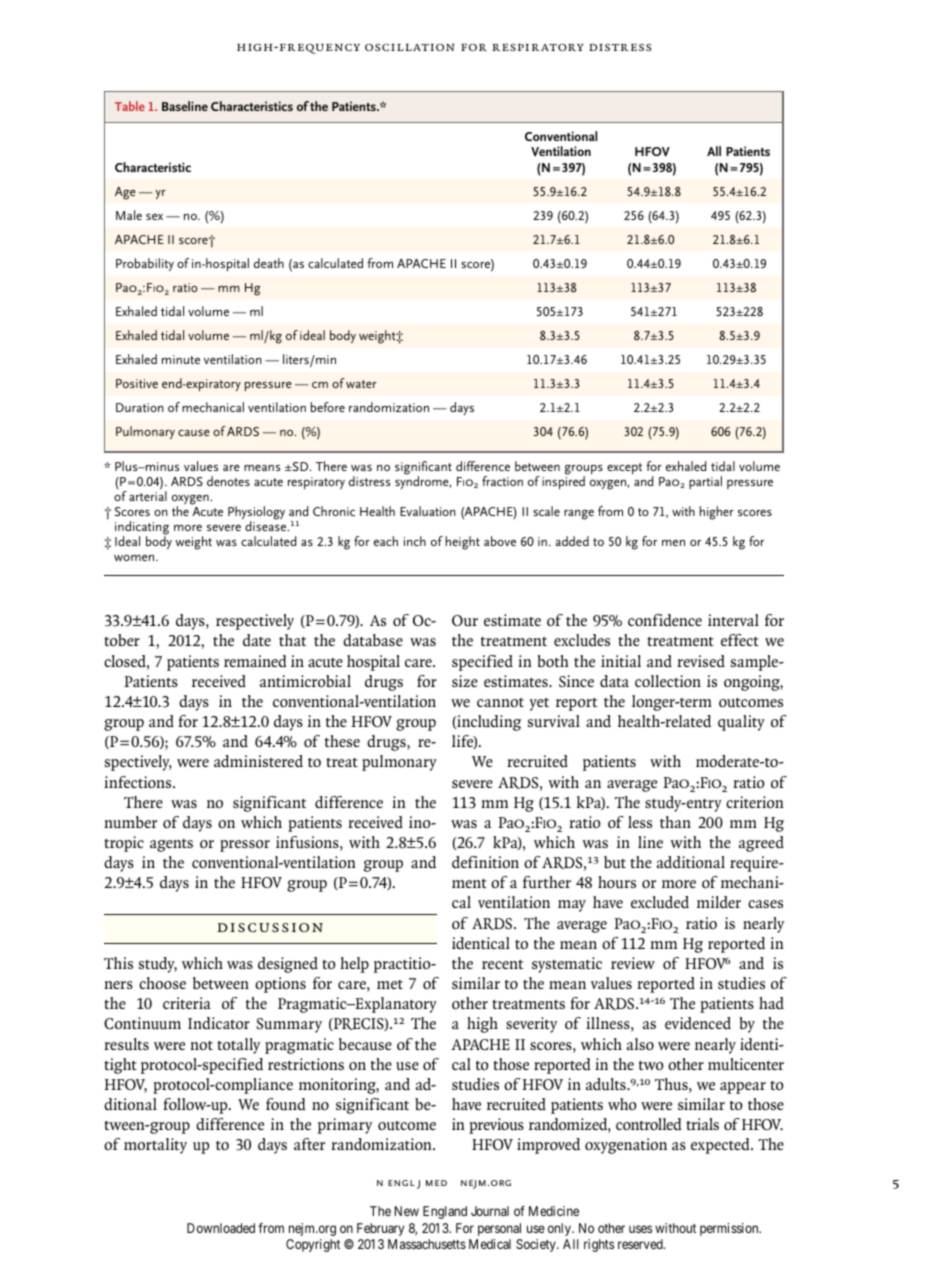 The width and height of the image is (952, 1270). Describe the element at coordinates (502, 964) in the image. I see `recent` at that location.
